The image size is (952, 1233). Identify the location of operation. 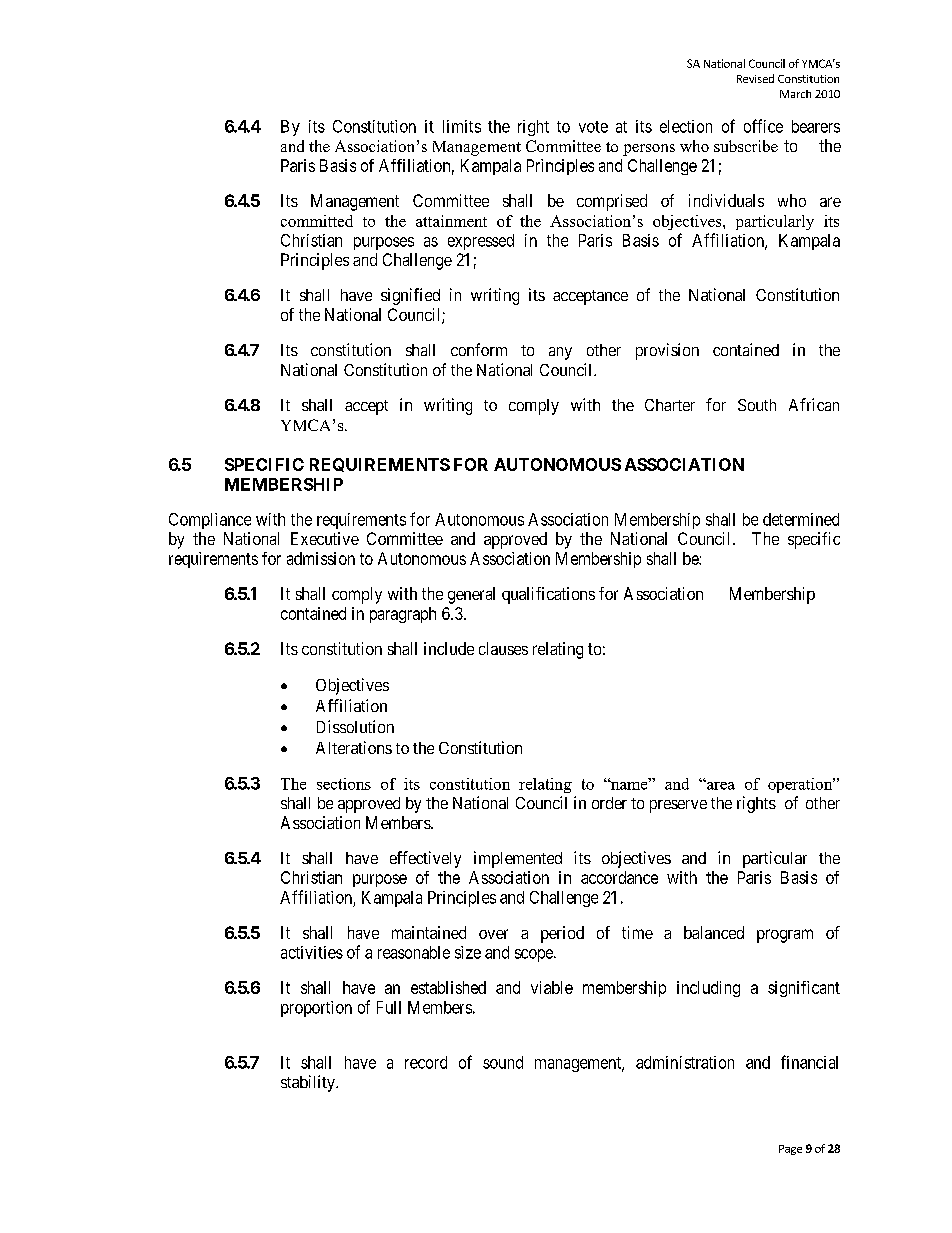
(801, 785).
